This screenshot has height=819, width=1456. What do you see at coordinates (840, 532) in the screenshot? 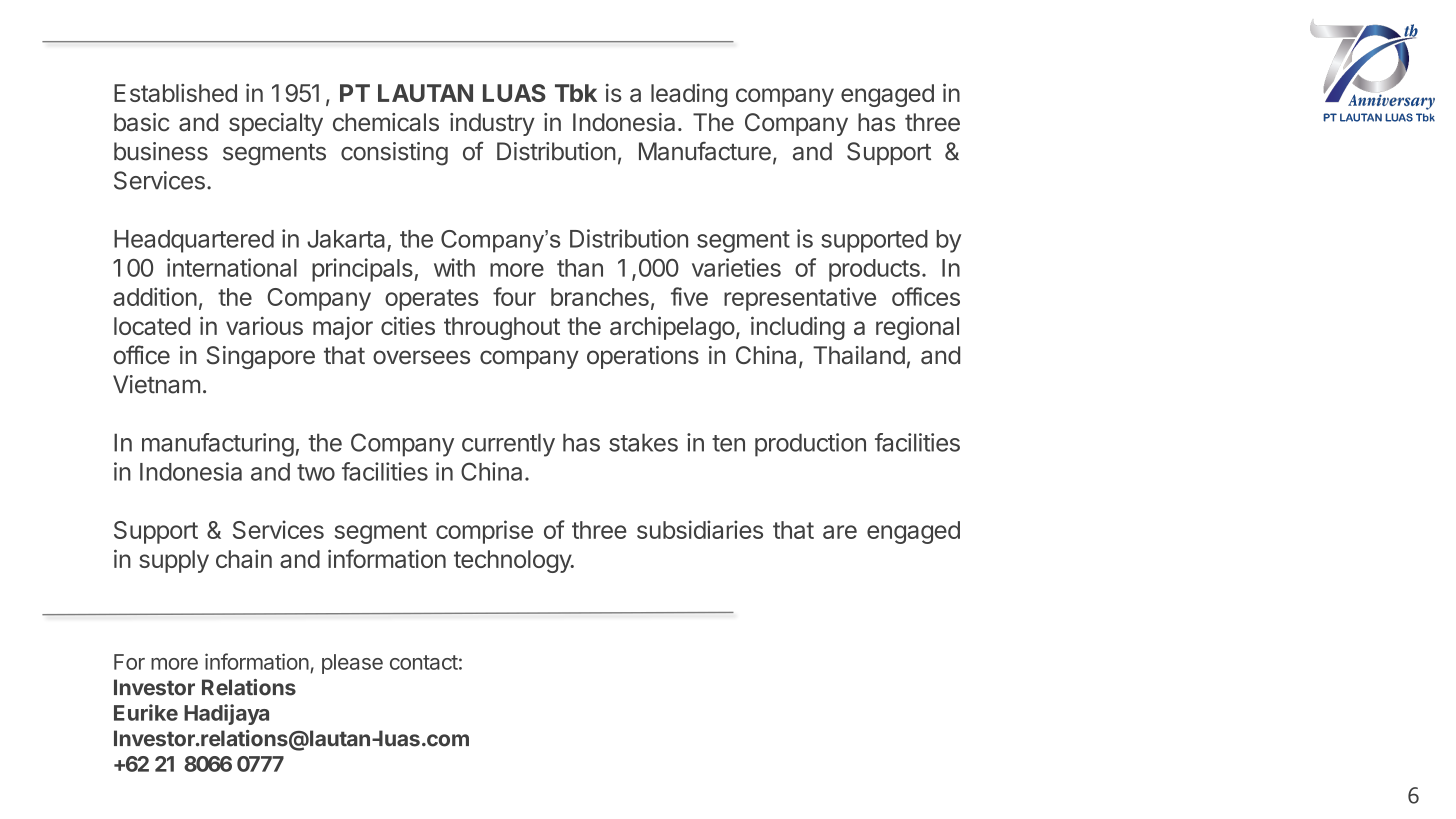
I see `are` at bounding box center [840, 532].
